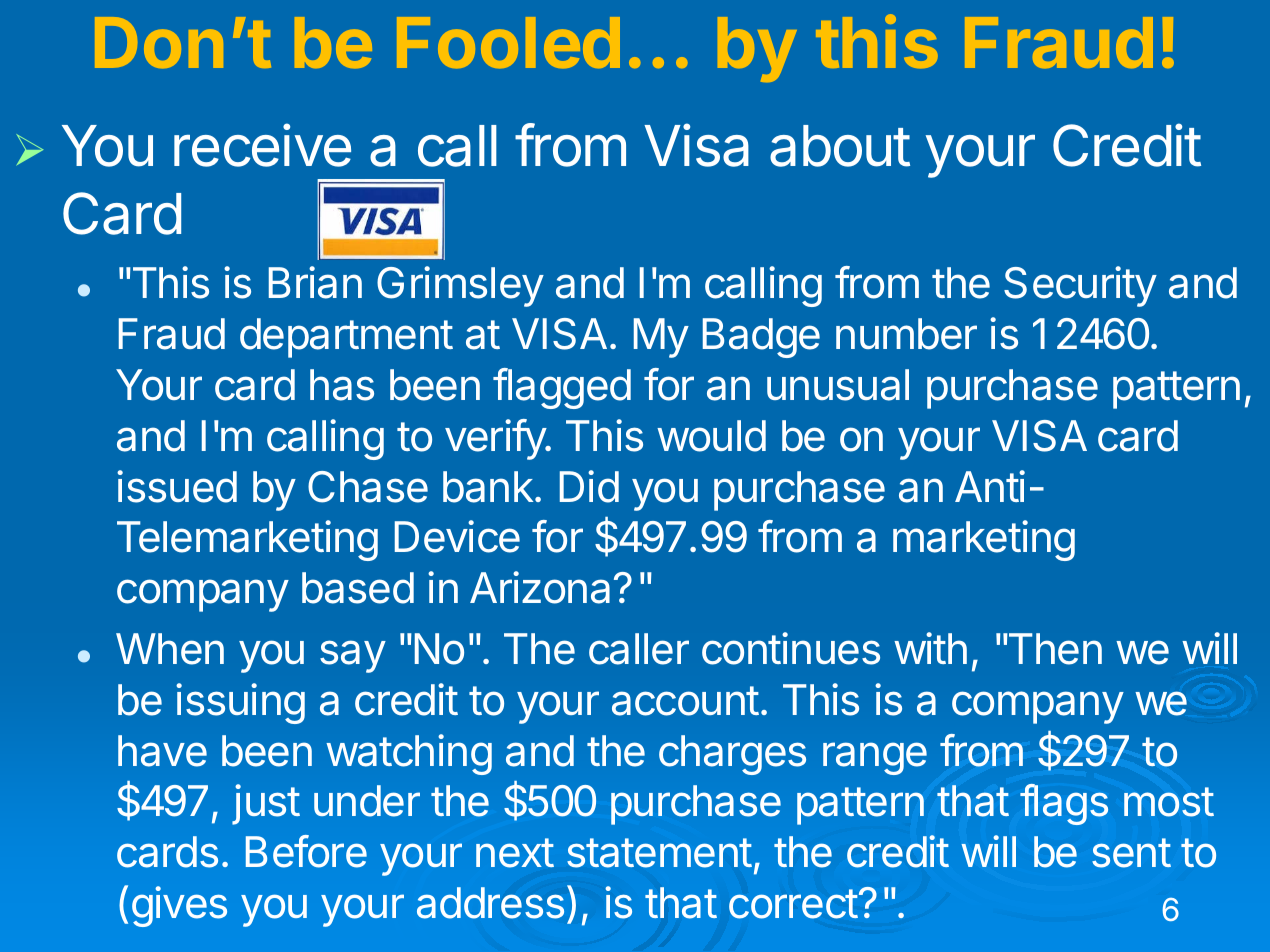 The width and height of the screenshot is (1270, 952). Describe the element at coordinates (540, 587) in the screenshot. I see `Arizona` at that location.
